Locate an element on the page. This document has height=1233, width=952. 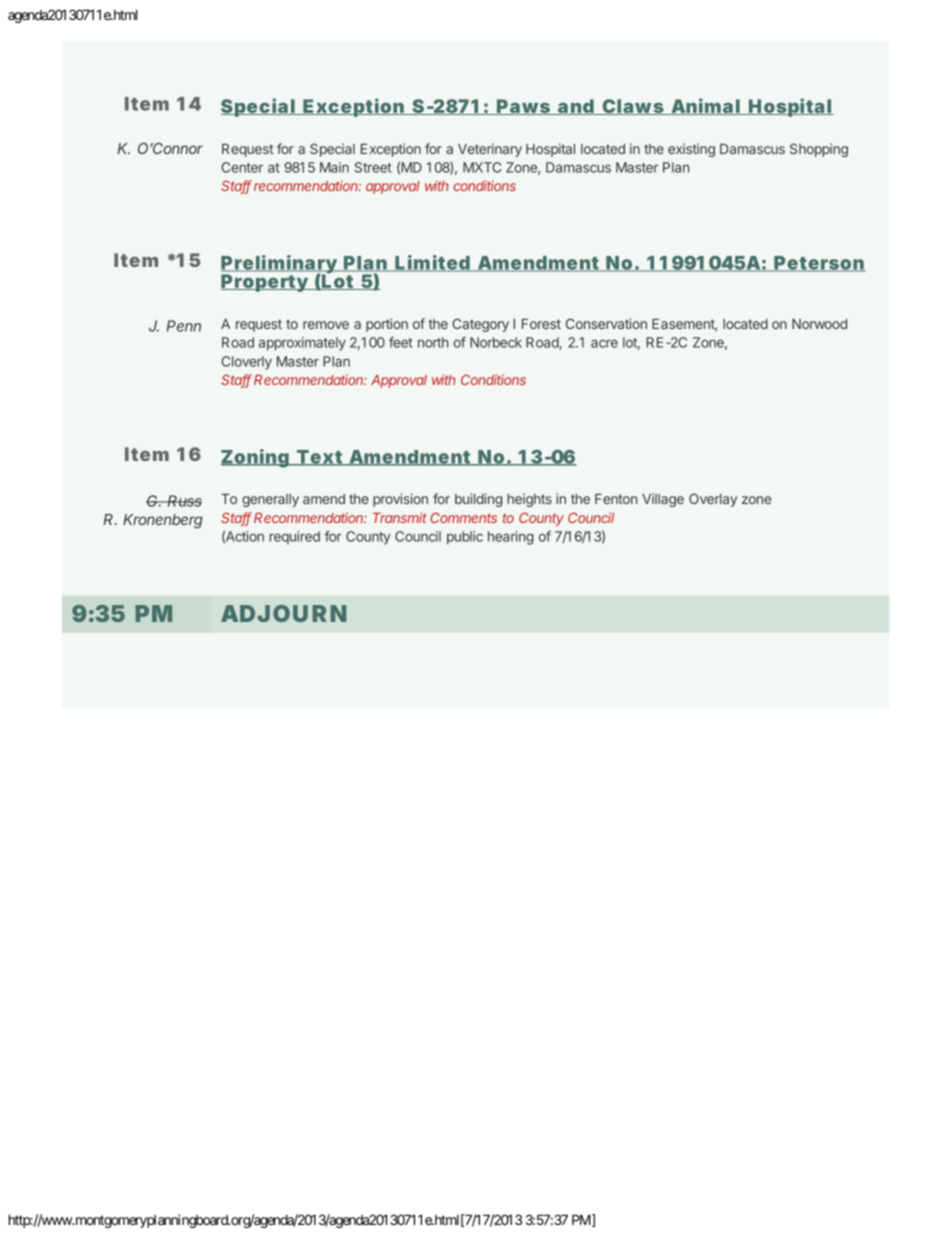
required is located at coordinates (294, 537).
